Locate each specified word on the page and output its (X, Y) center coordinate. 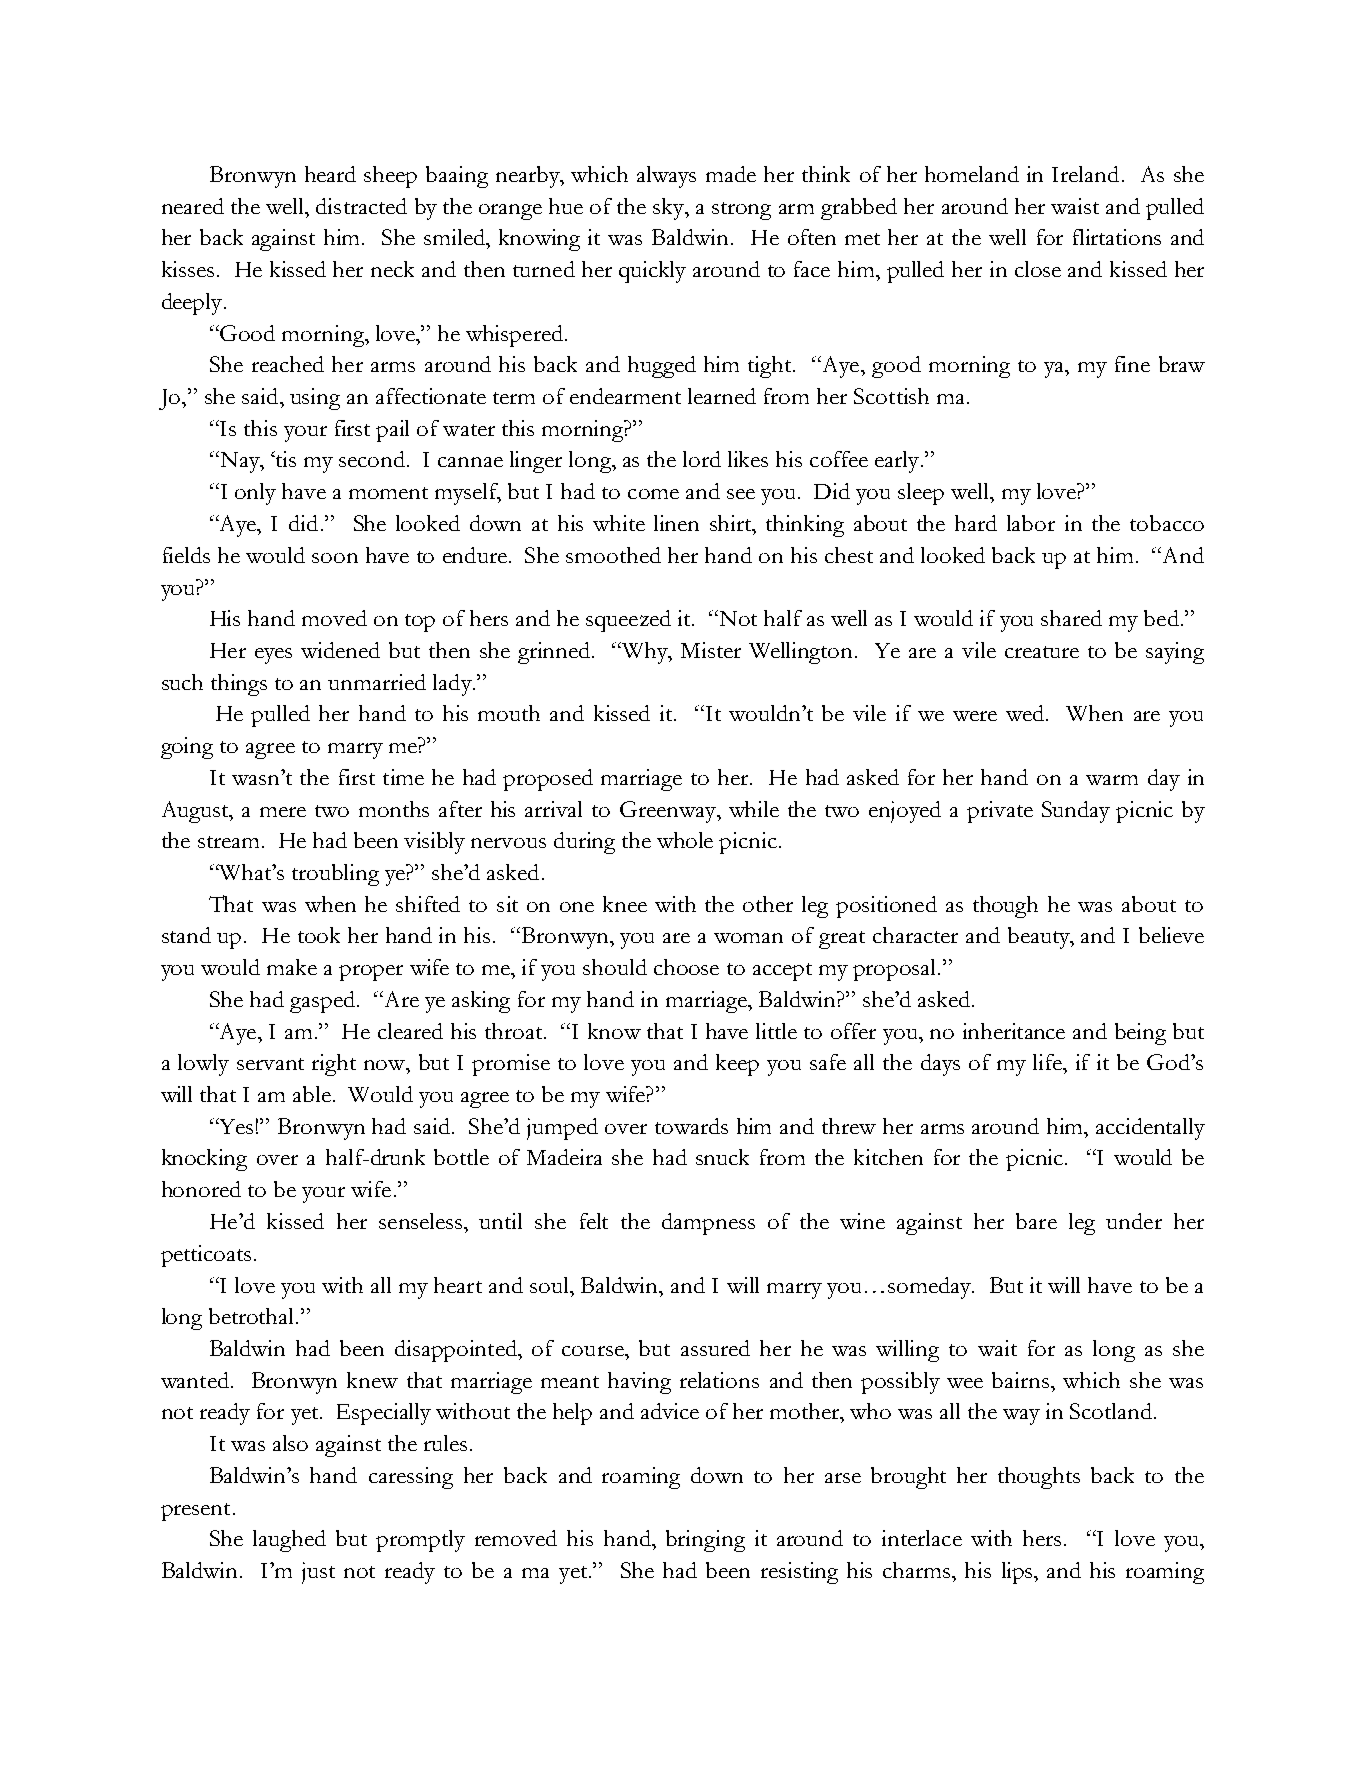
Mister (711, 650)
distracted (361, 206)
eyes (273, 656)
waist (1075, 206)
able (312, 1094)
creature (1042, 652)
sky (669, 209)
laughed (289, 1541)
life (1048, 1062)
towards (691, 1126)
